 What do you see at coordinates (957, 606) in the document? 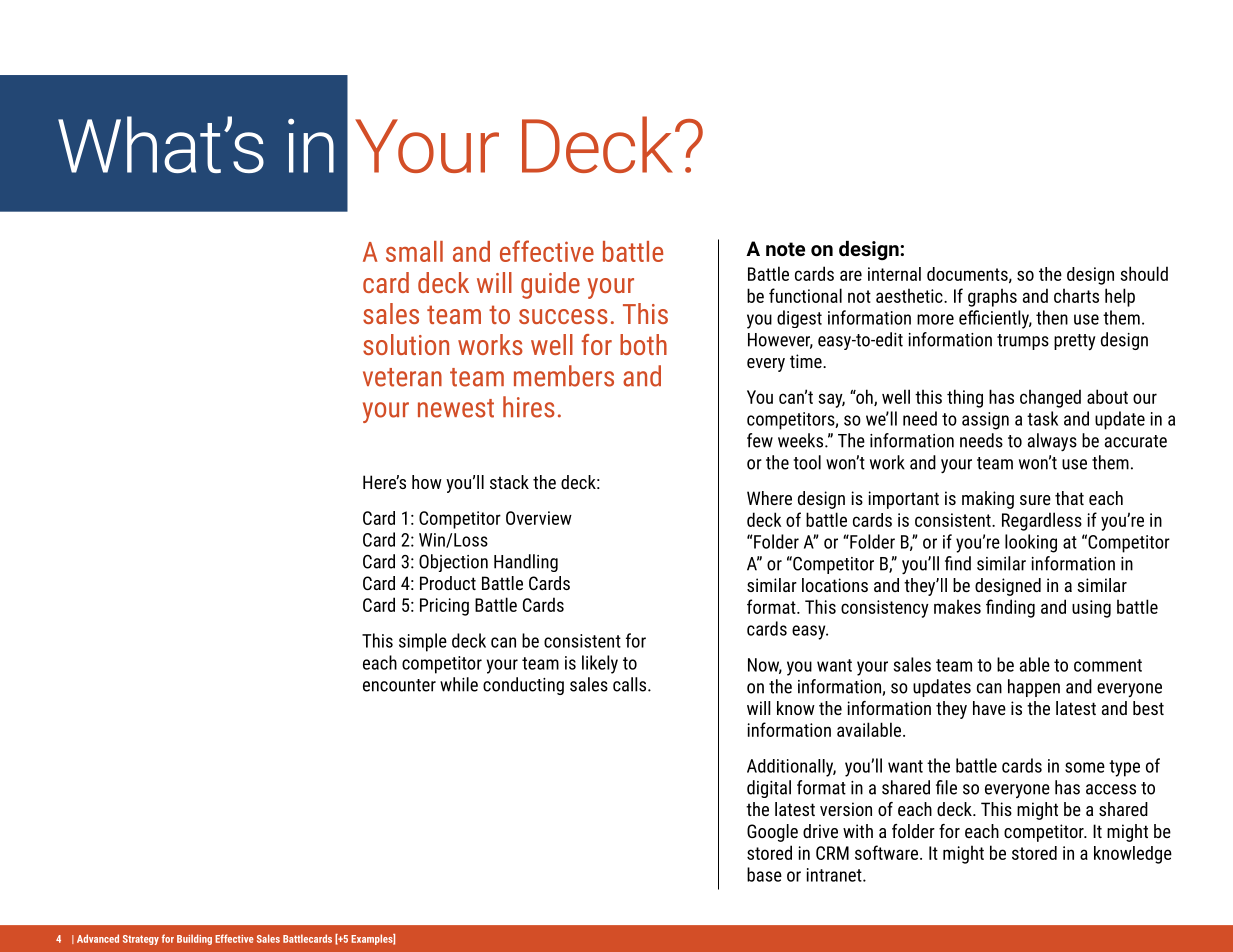
I see `makes` at bounding box center [957, 606].
